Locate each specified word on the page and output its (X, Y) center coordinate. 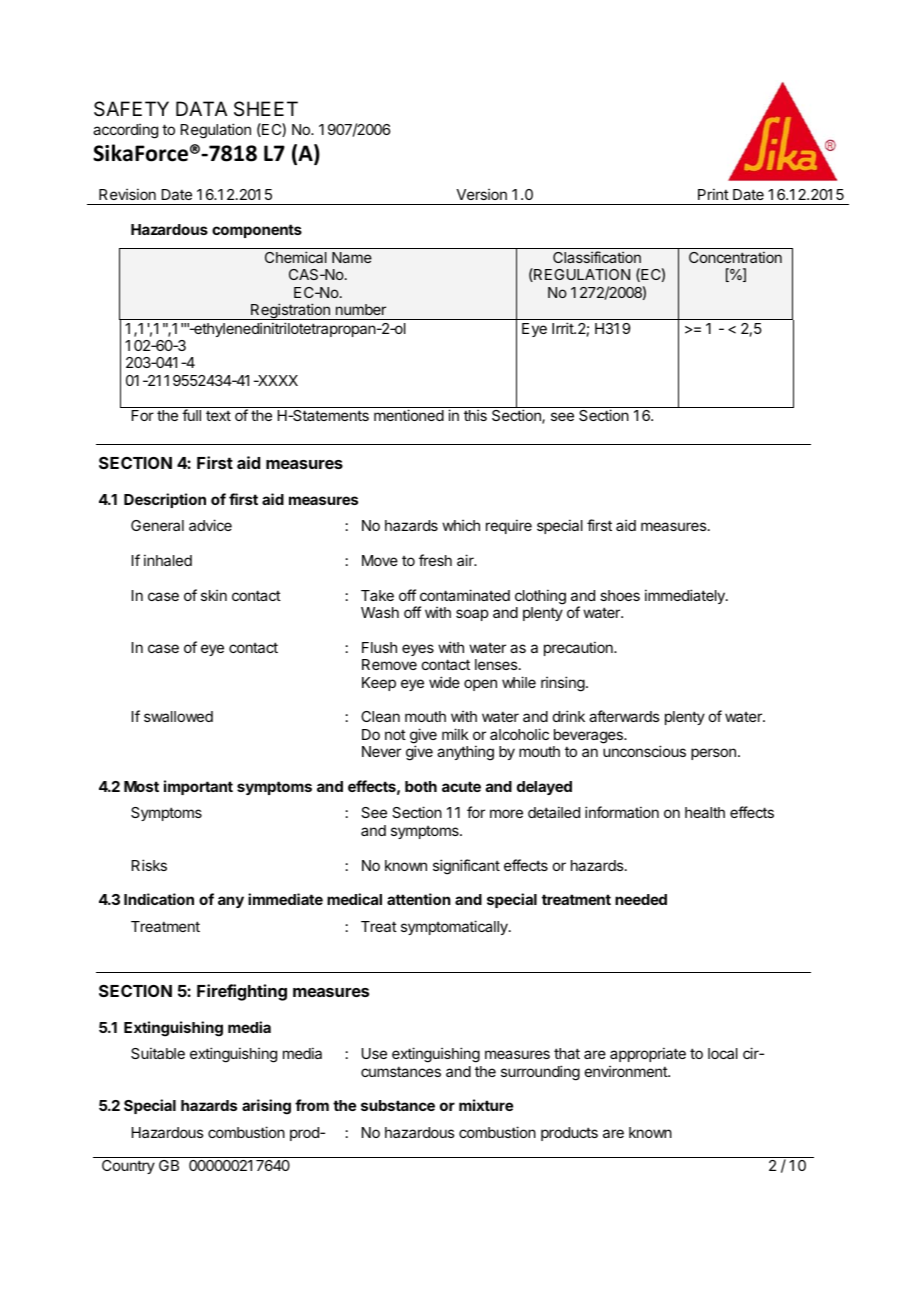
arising (266, 1107)
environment (627, 1071)
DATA (201, 108)
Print (713, 194)
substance (398, 1105)
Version (481, 194)
